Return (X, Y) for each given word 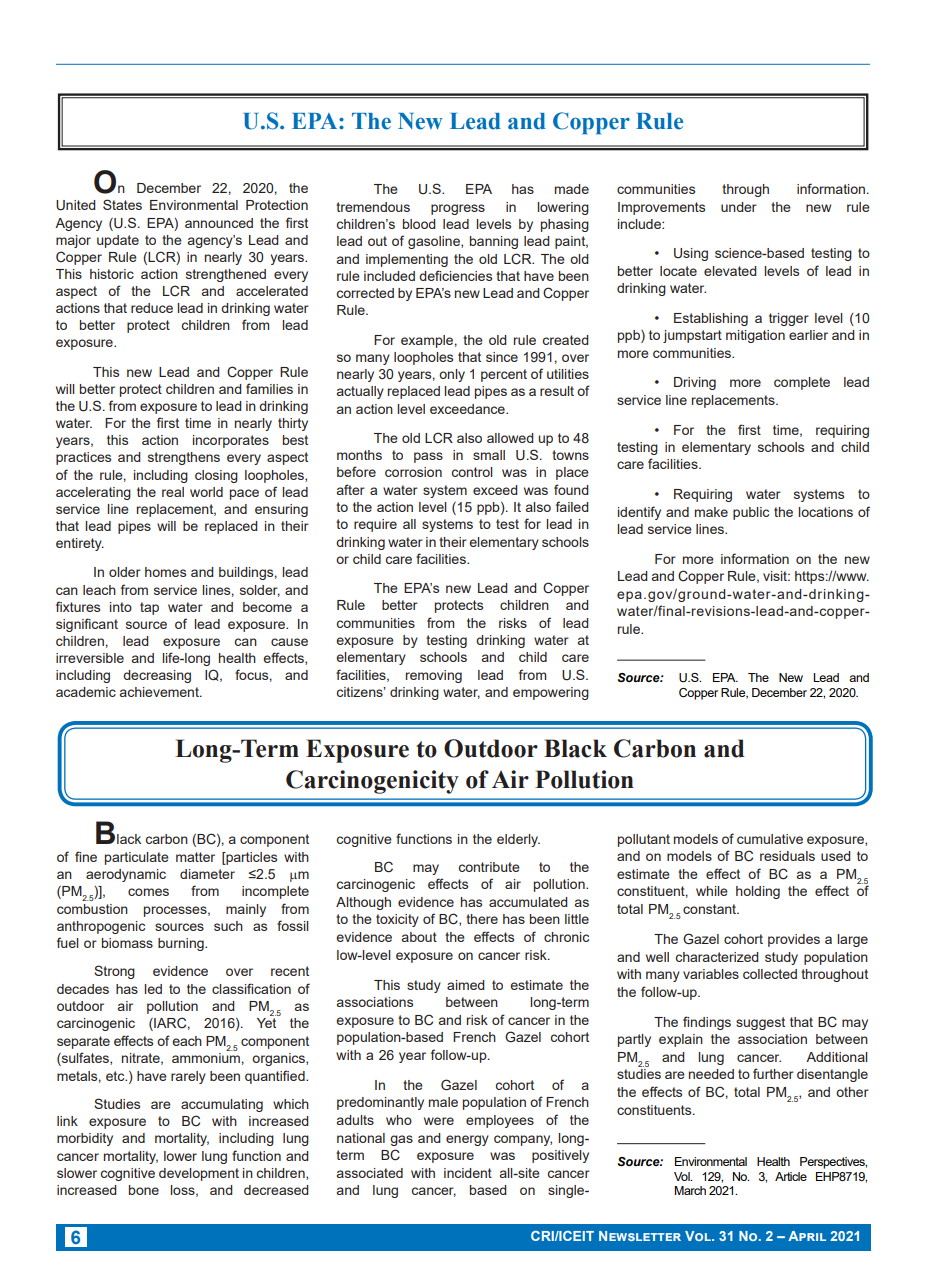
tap (149, 608)
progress (458, 209)
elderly (518, 840)
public (751, 513)
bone (144, 1190)
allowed (510, 438)
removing (434, 676)
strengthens (184, 458)
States (122, 204)
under (739, 207)
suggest (760, 1023)
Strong (114, 972)
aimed (466, 985)
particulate (137, 858)
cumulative (770, 839)
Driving (695, 383)
